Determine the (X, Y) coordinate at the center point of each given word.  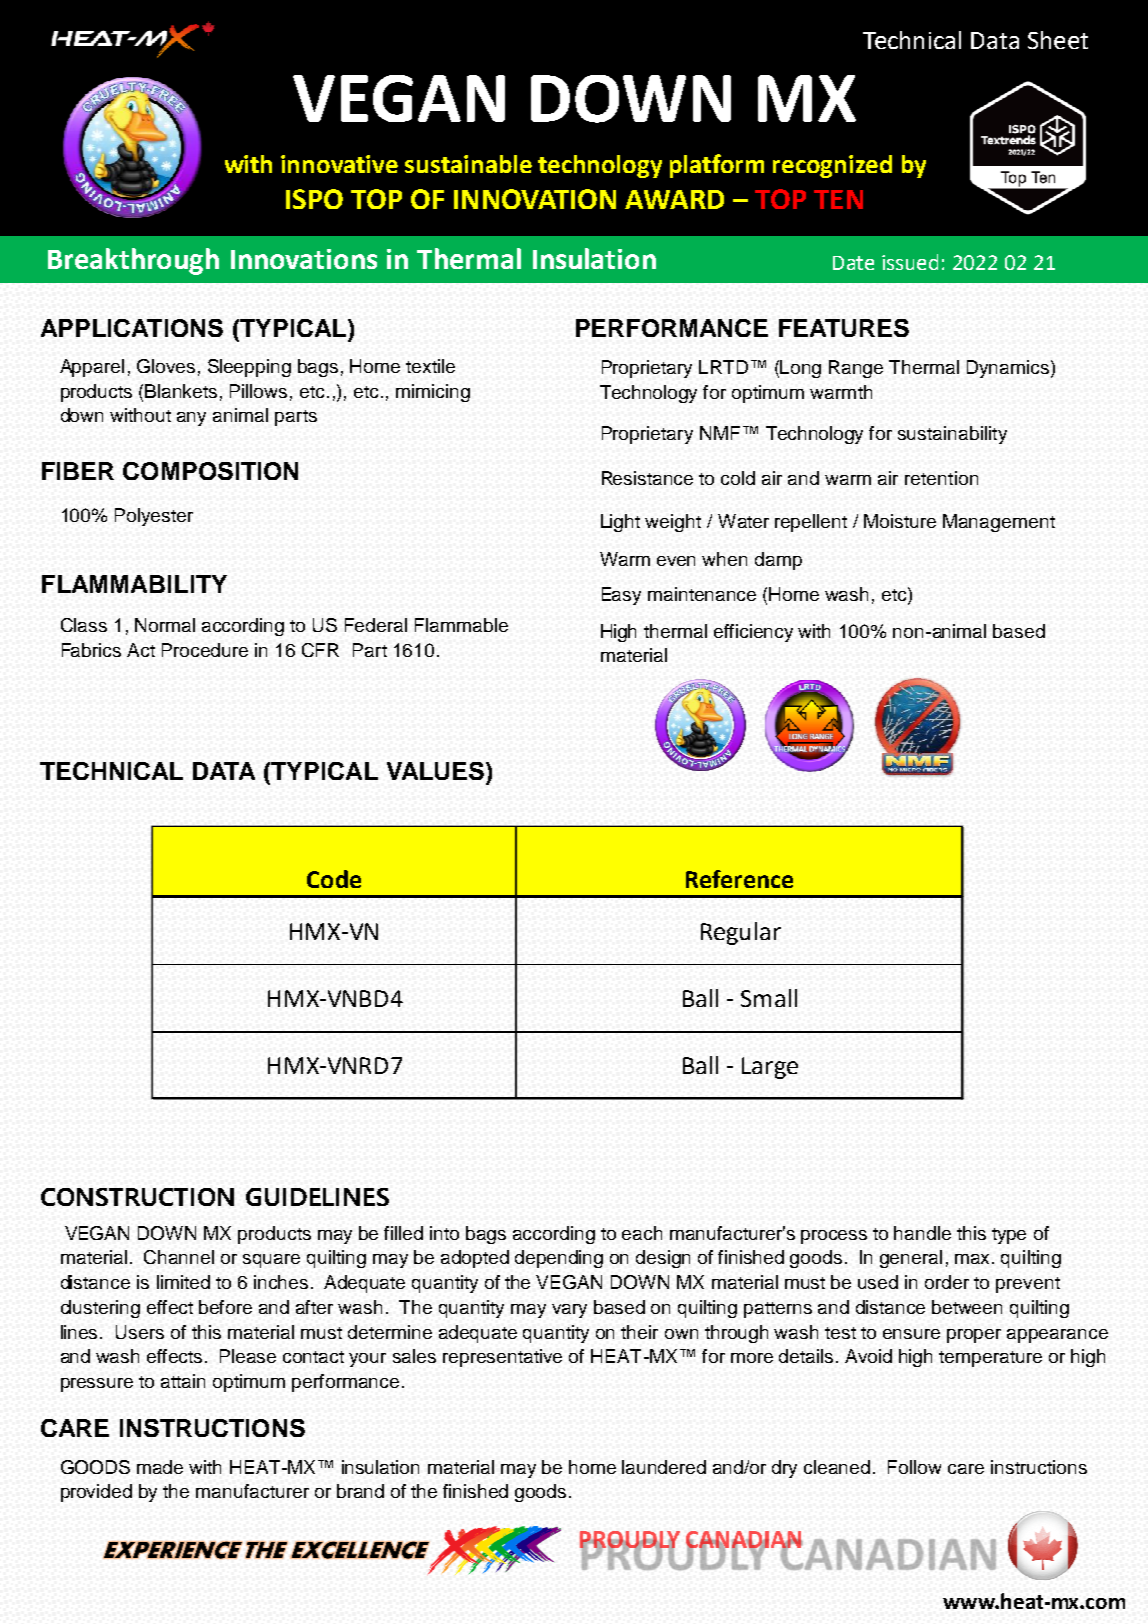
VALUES (435, 771)
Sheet (1058, 40)
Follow (914, 1467)
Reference (739, 879)
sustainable (468, 164)
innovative (339, 164)
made (160, 1467)
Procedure (205, 650)
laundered (664, 1467)
